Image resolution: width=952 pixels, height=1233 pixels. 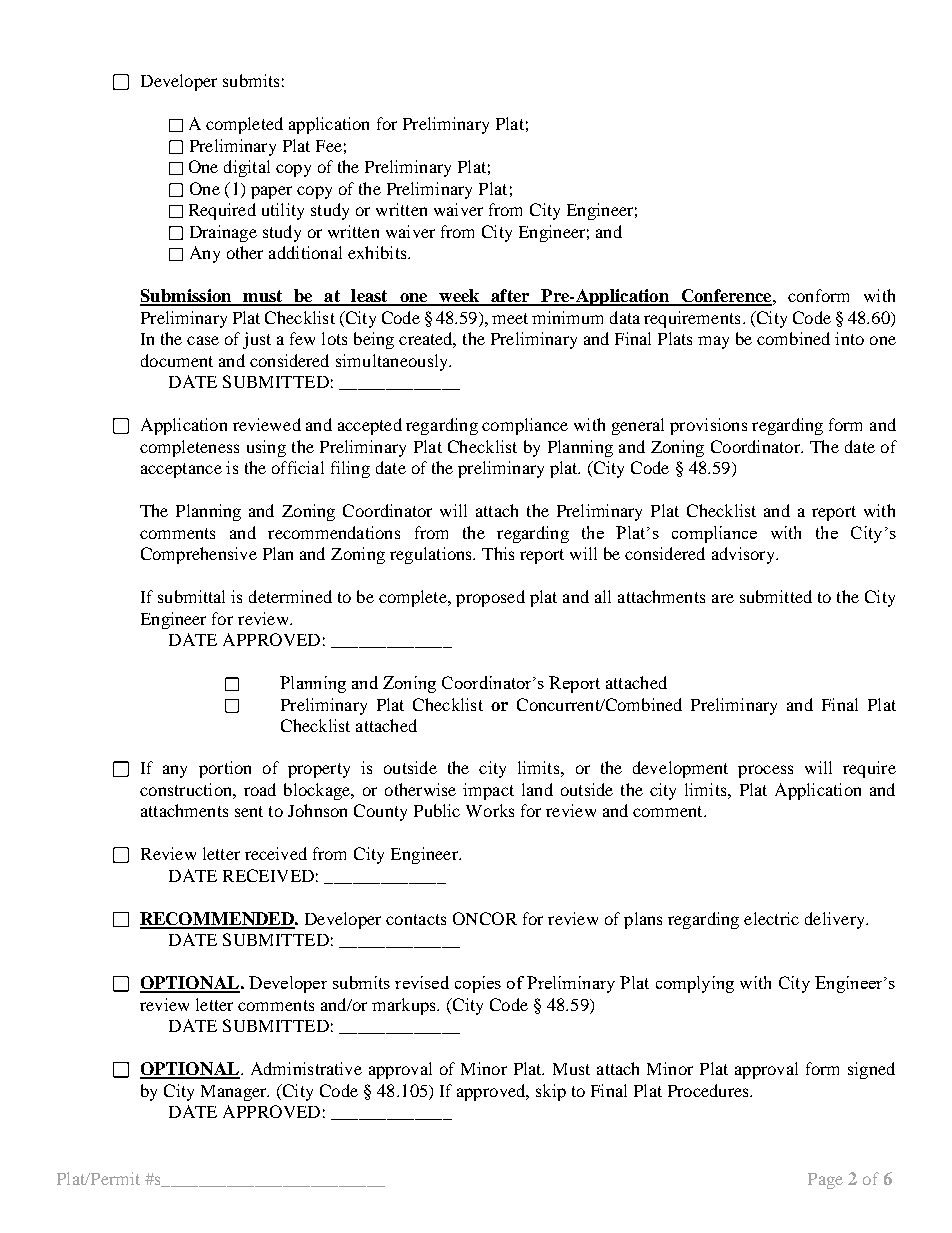 I want to click on Manager, so click(x=235, y=1093).
